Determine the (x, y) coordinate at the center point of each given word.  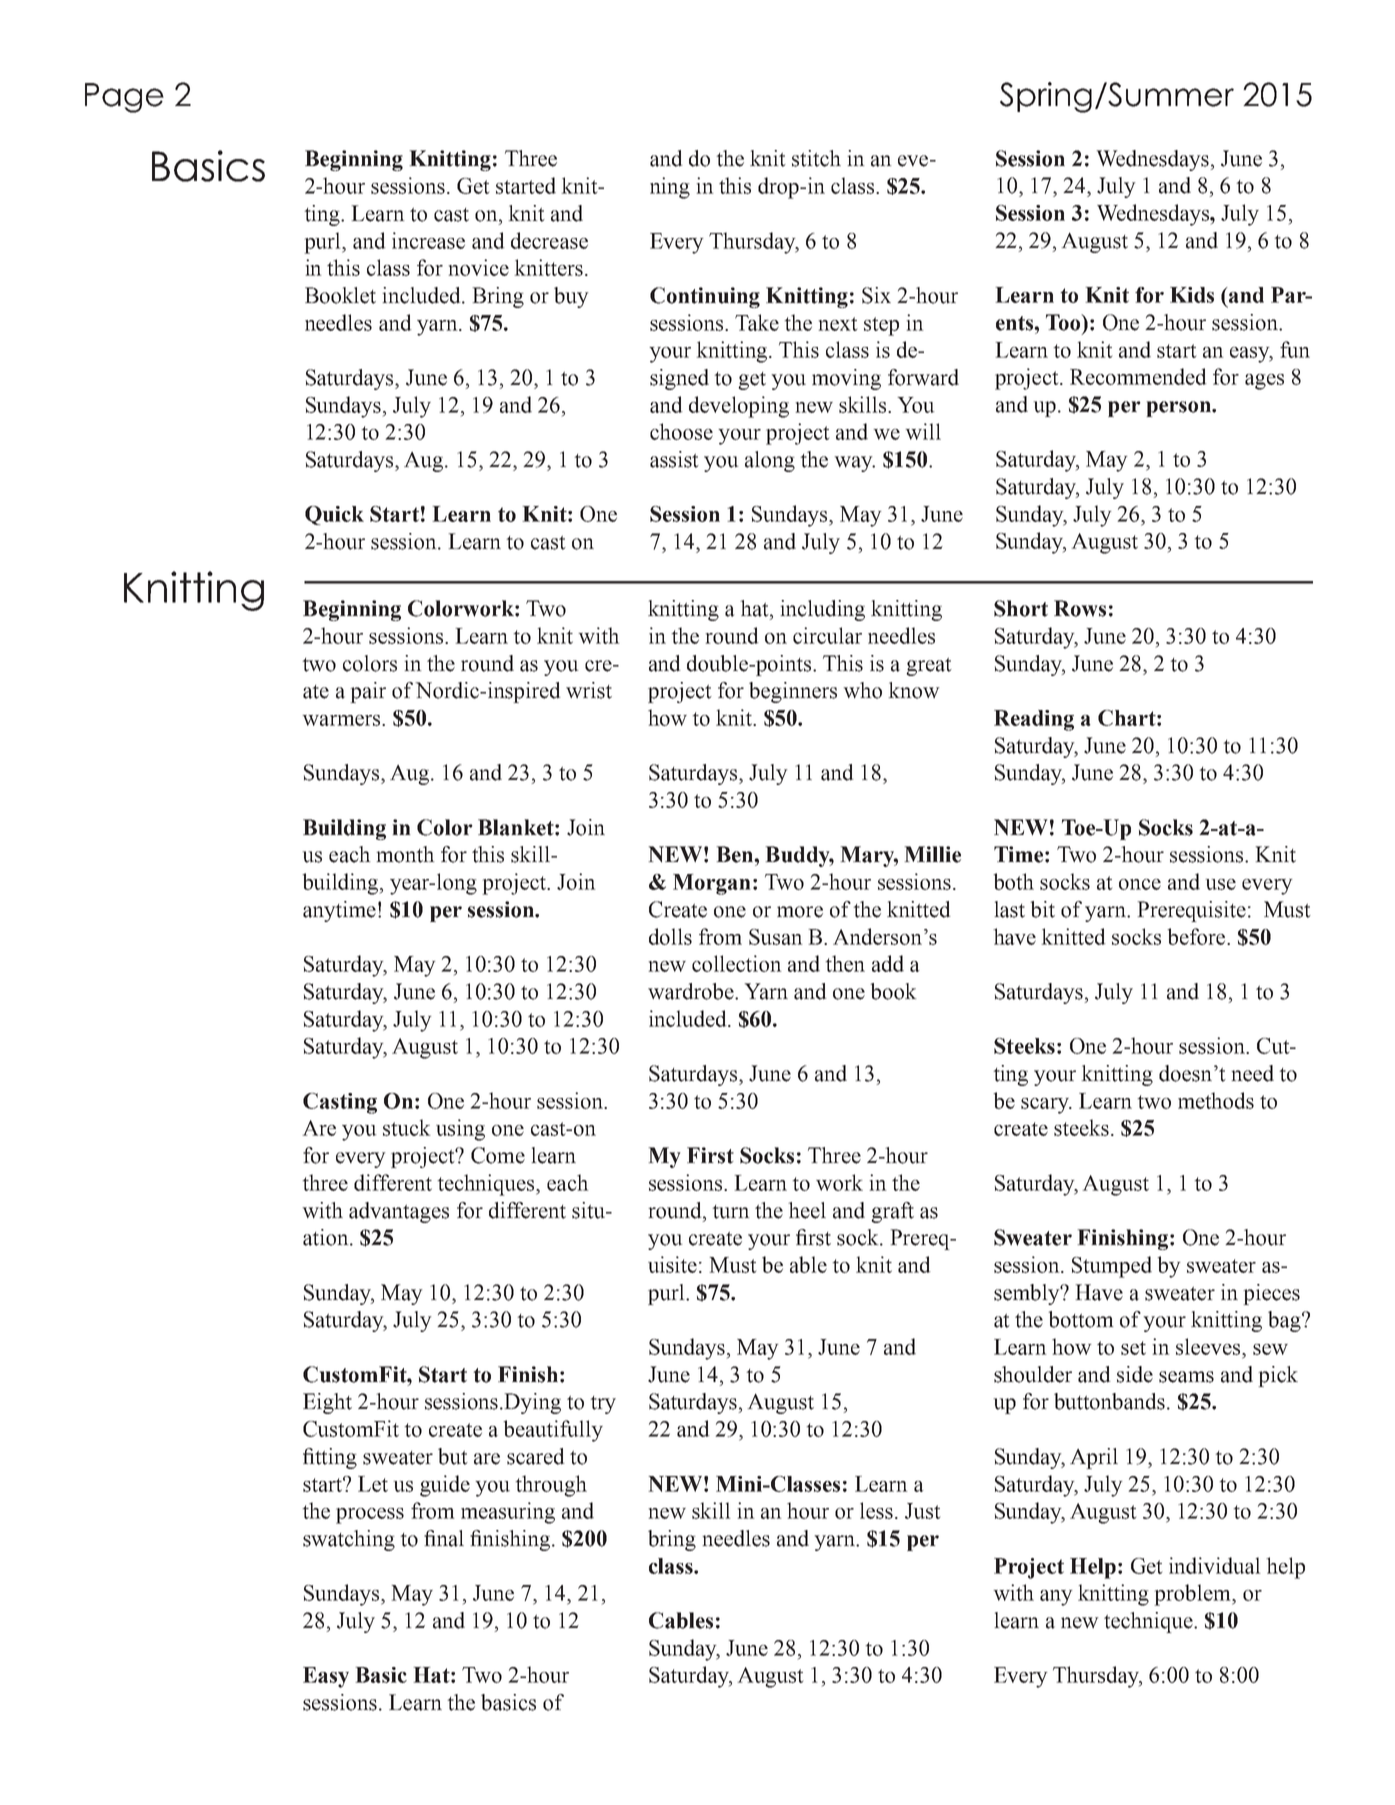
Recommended (1138, 376)
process (370, 1516)
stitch (816, 158)
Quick (334, 515)
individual (1215, 1565)
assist (674, 459)
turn (731, 1212)
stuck (407, 1127)
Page (124, 98)
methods (1216, 1100)
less (876, 1510)
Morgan (712, 884)
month (405, 854)
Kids (1192, 295)
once (1140, 884)
